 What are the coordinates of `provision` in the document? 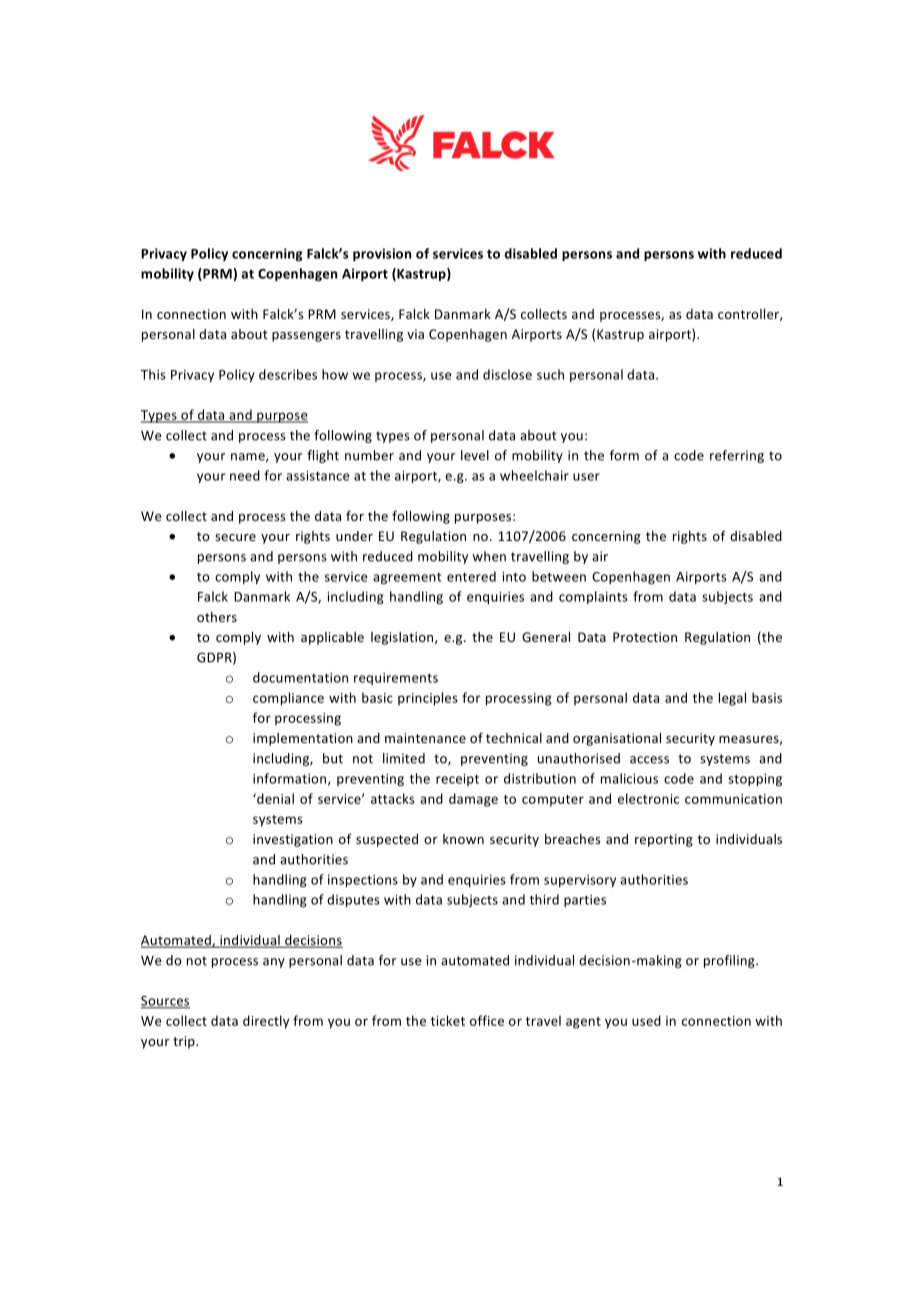 It's located at (382, 254).
